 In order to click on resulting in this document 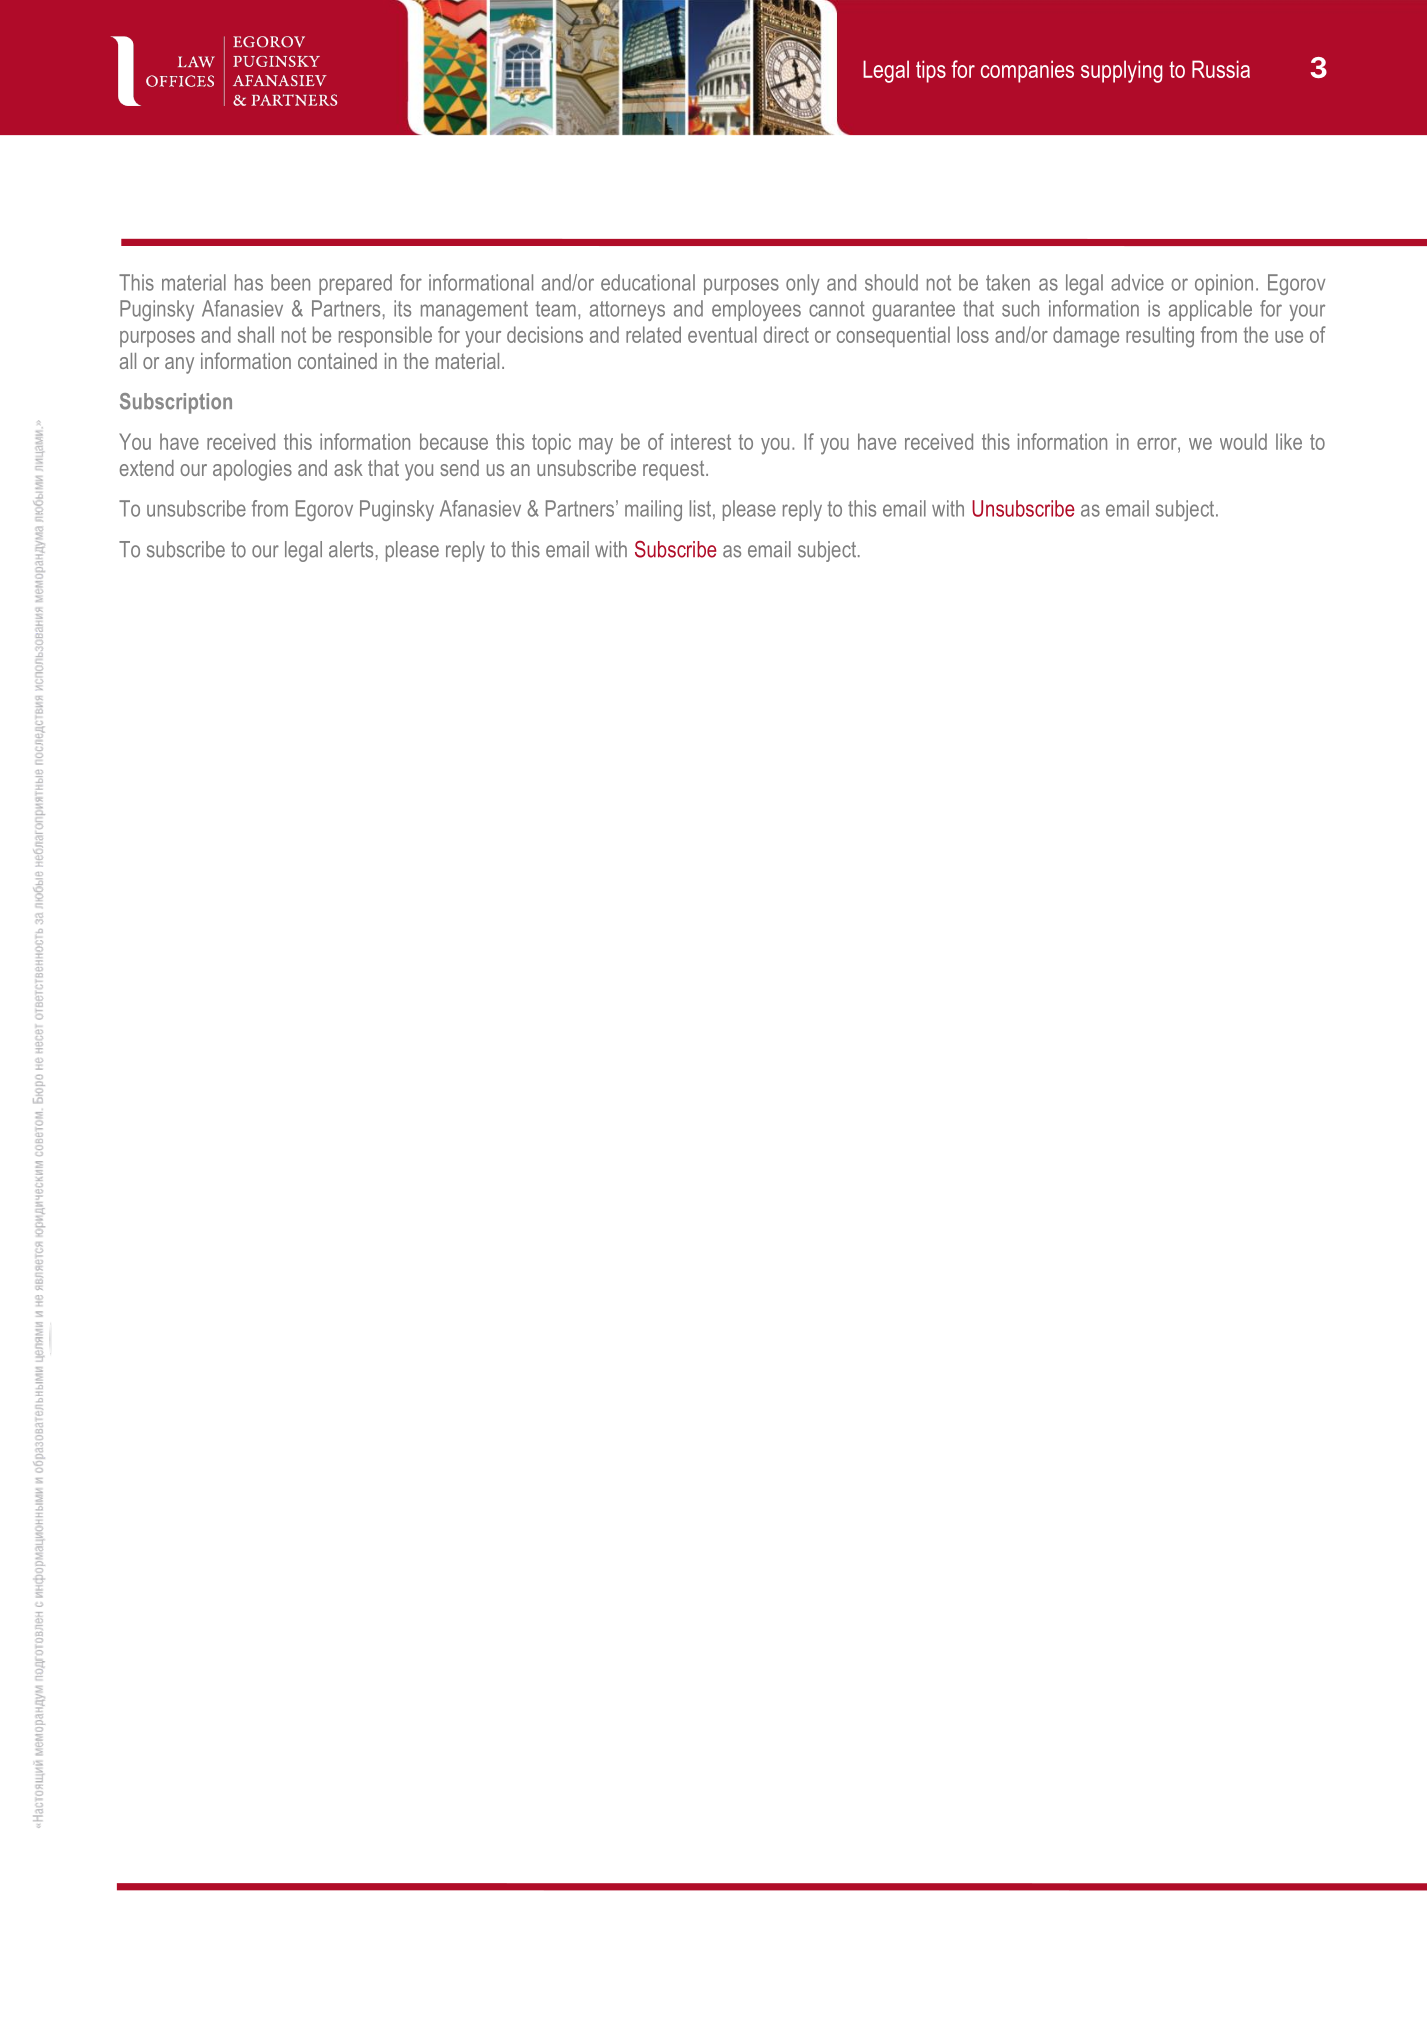, I will do `click(1160, 337)`.
